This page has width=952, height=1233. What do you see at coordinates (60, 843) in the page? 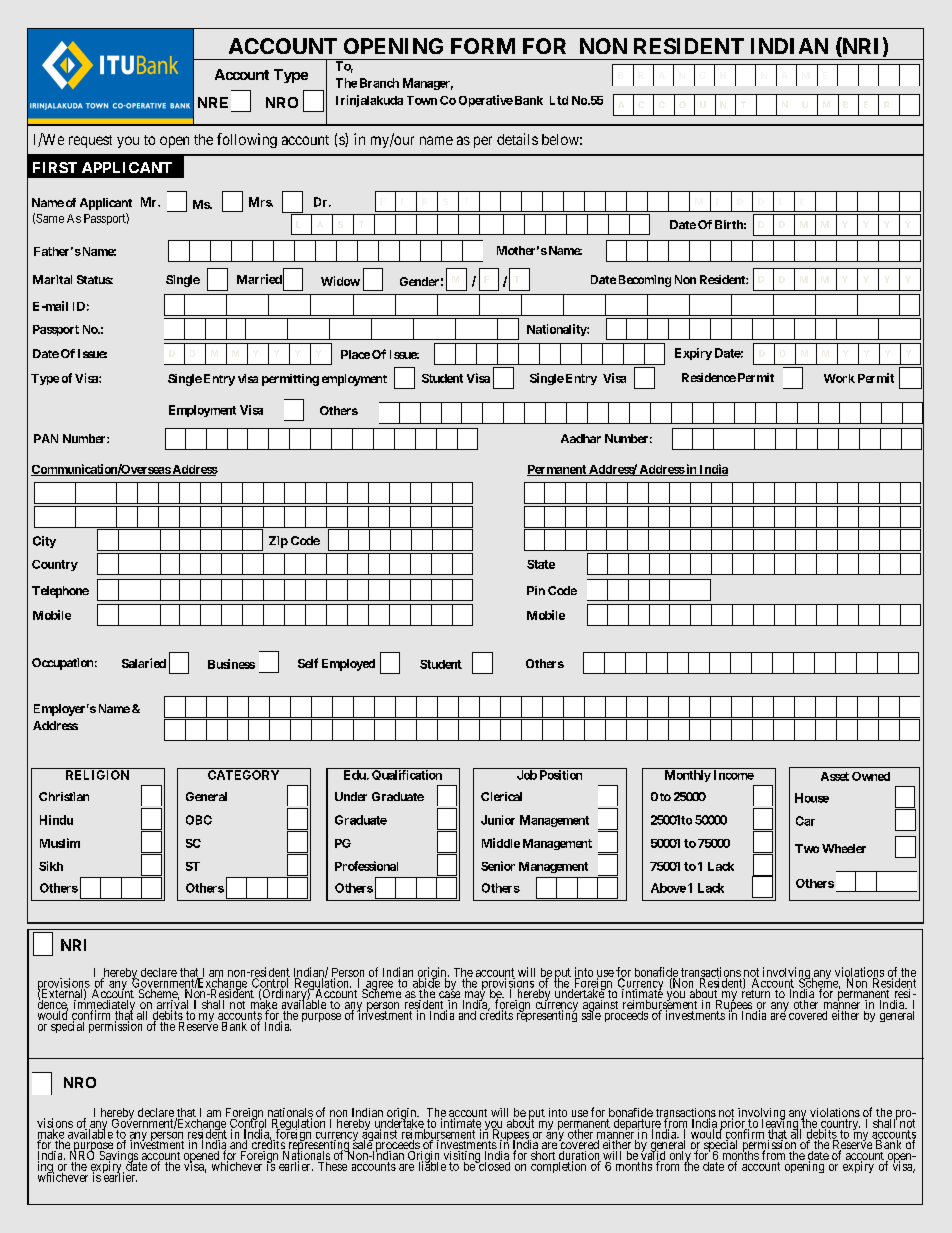
I see `Muslim` at bounding box center [60, 843].
